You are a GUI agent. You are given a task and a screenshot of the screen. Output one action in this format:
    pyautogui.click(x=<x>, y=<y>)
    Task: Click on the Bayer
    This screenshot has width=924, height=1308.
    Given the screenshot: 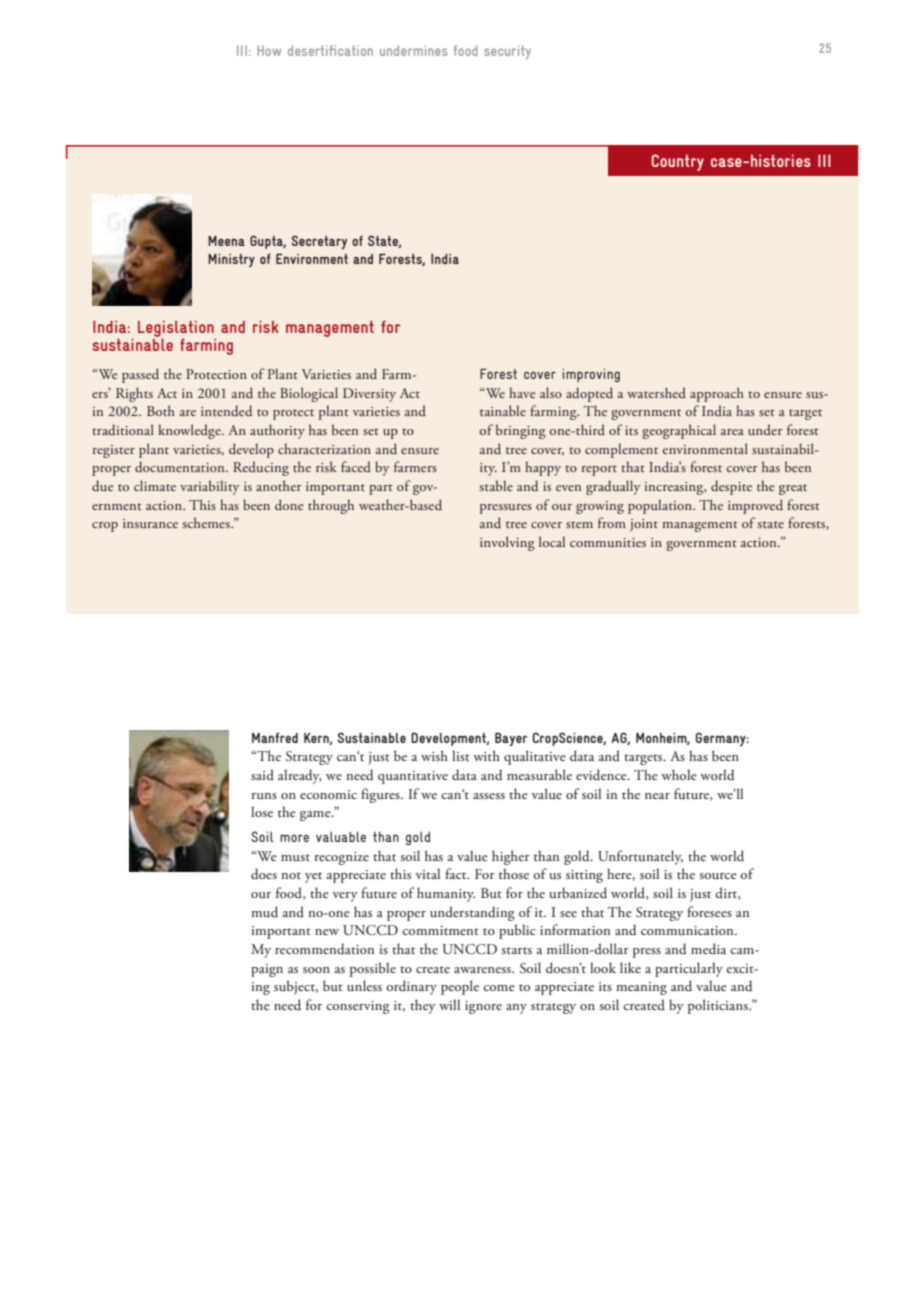 What is the action you would take?
    pyautogui.click(x=511, y=739)
